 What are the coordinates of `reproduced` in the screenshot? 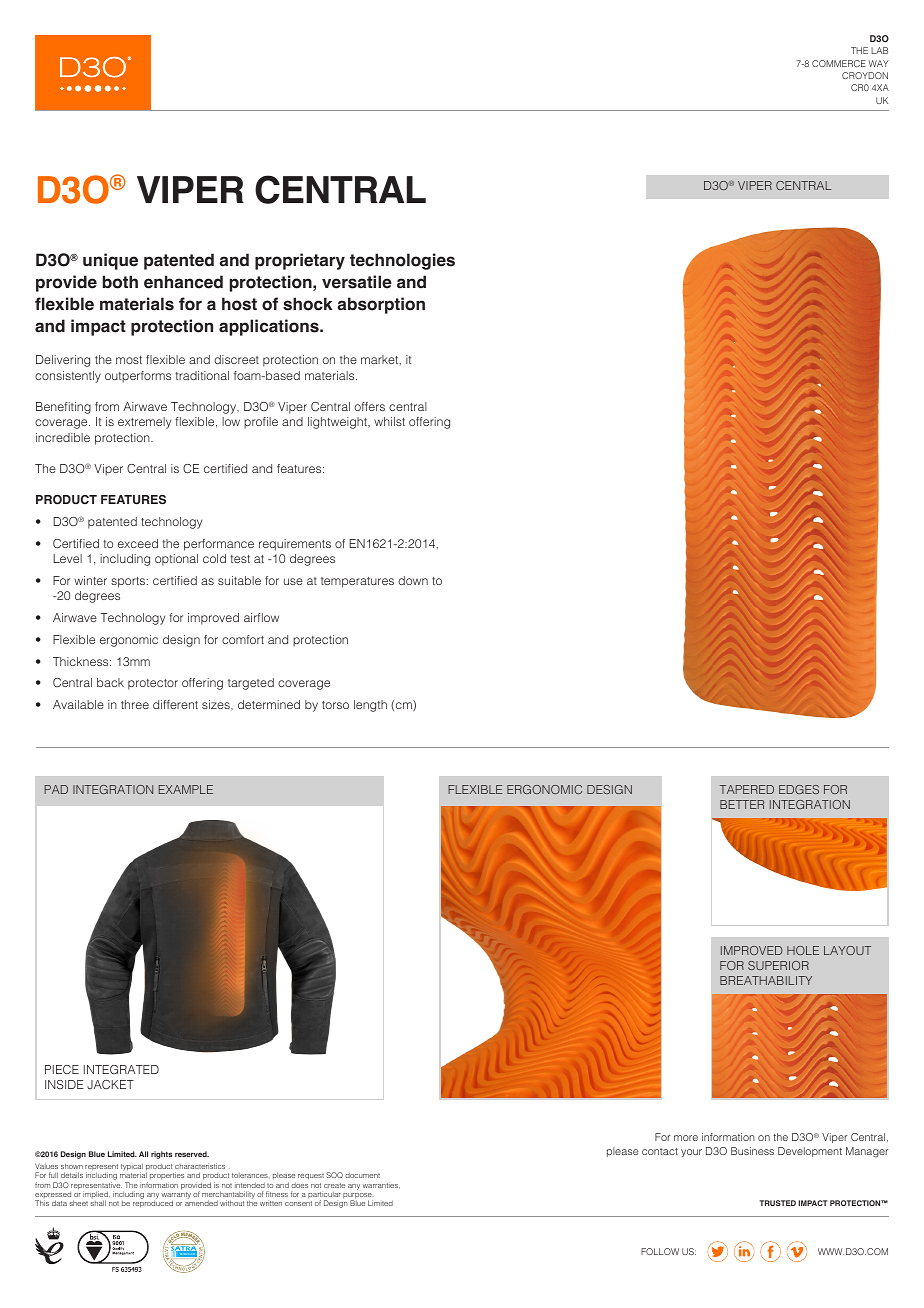 It's located at (153, 1204).
